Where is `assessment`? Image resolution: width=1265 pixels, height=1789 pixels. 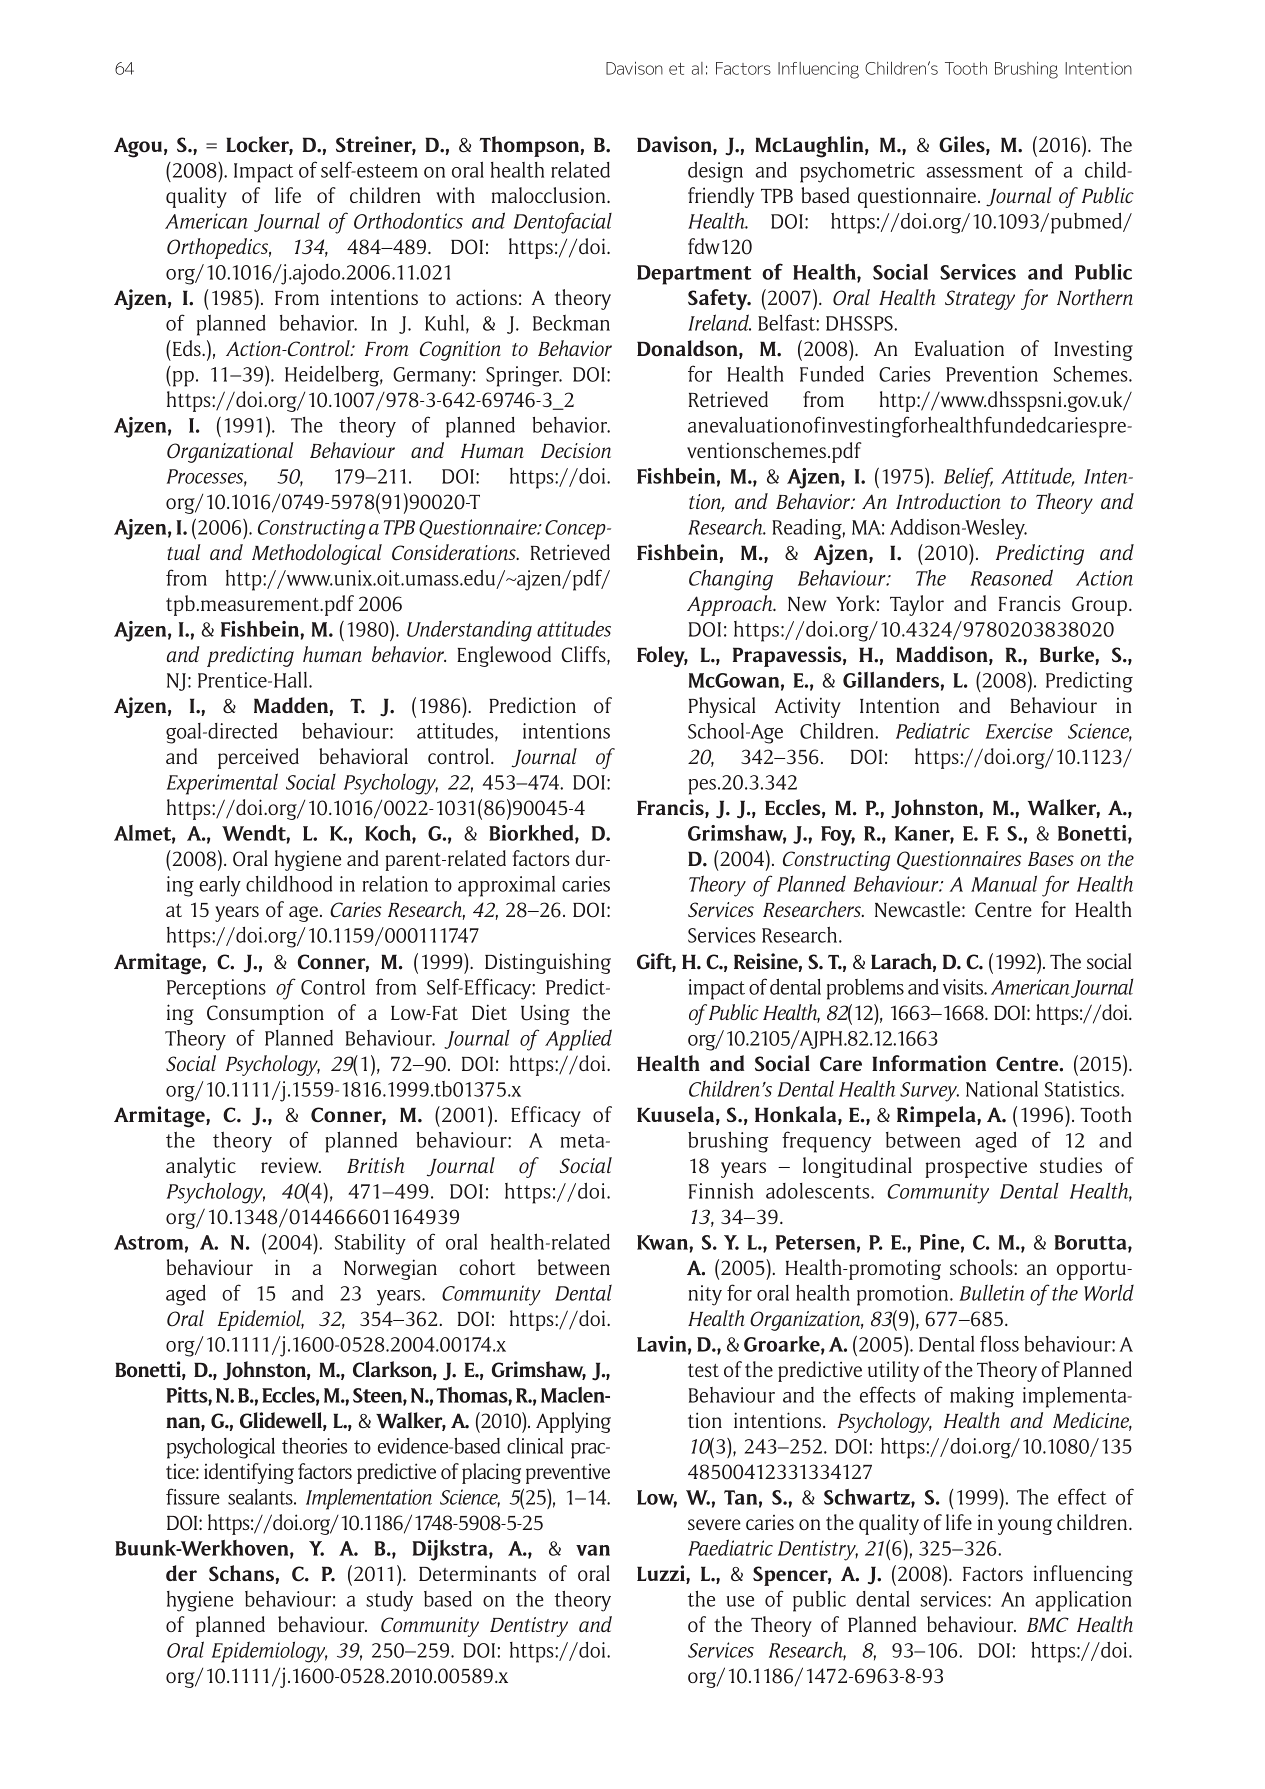 assessment is located at coordinates (975, 171).
